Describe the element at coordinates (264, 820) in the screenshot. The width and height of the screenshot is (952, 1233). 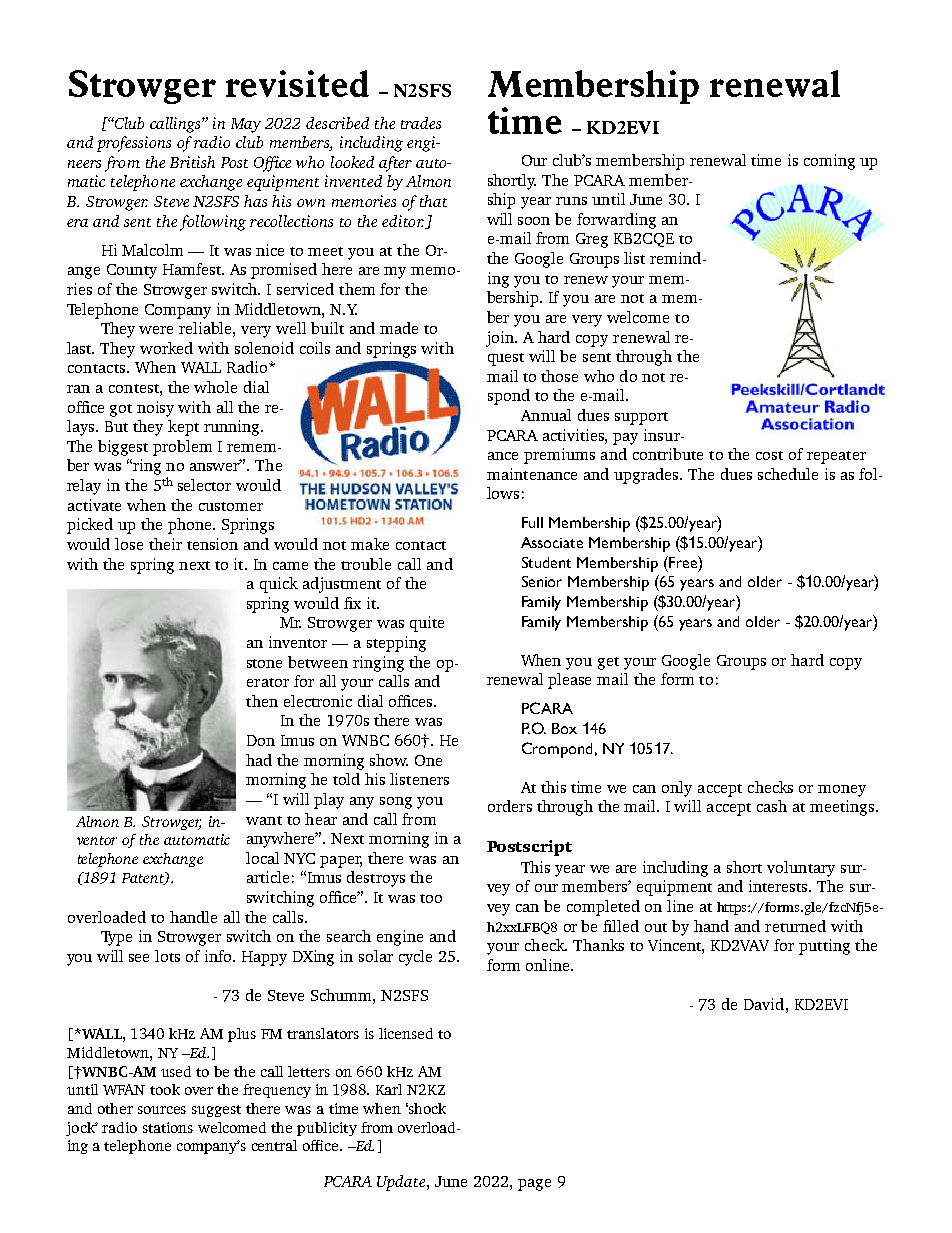
I see `want` at that location.
